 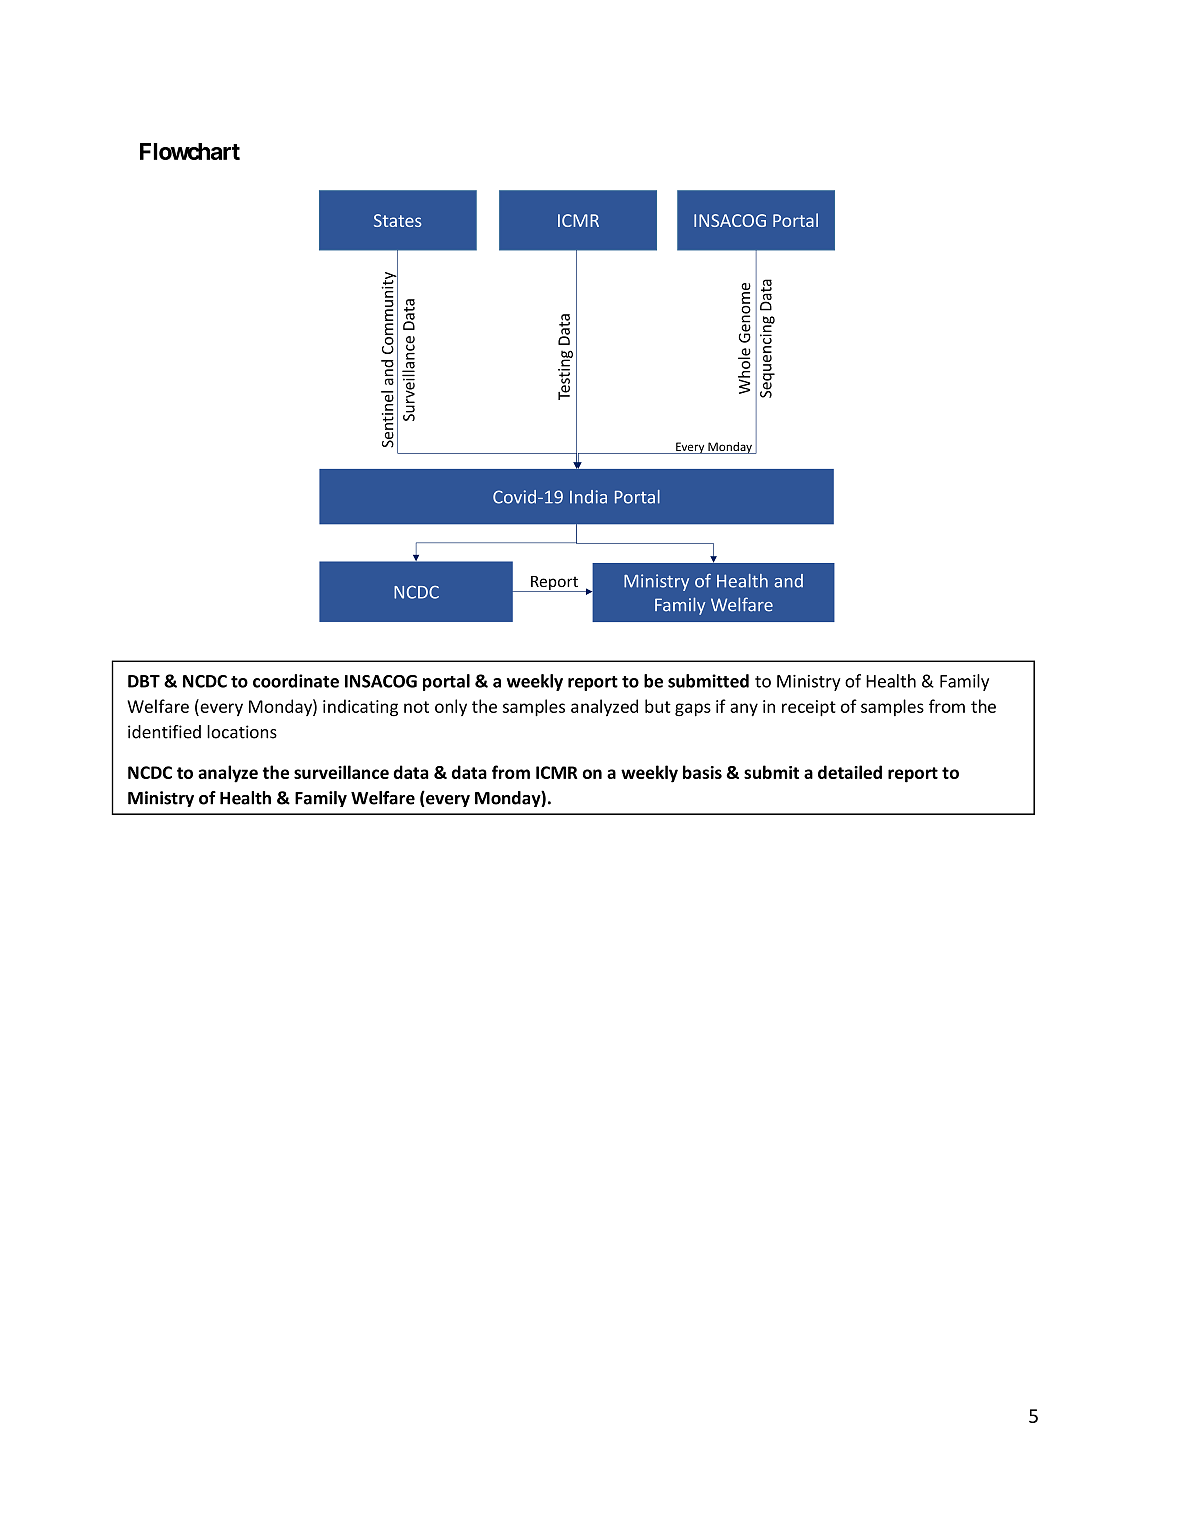 I want to click on only, so click(x=451, y=707).
